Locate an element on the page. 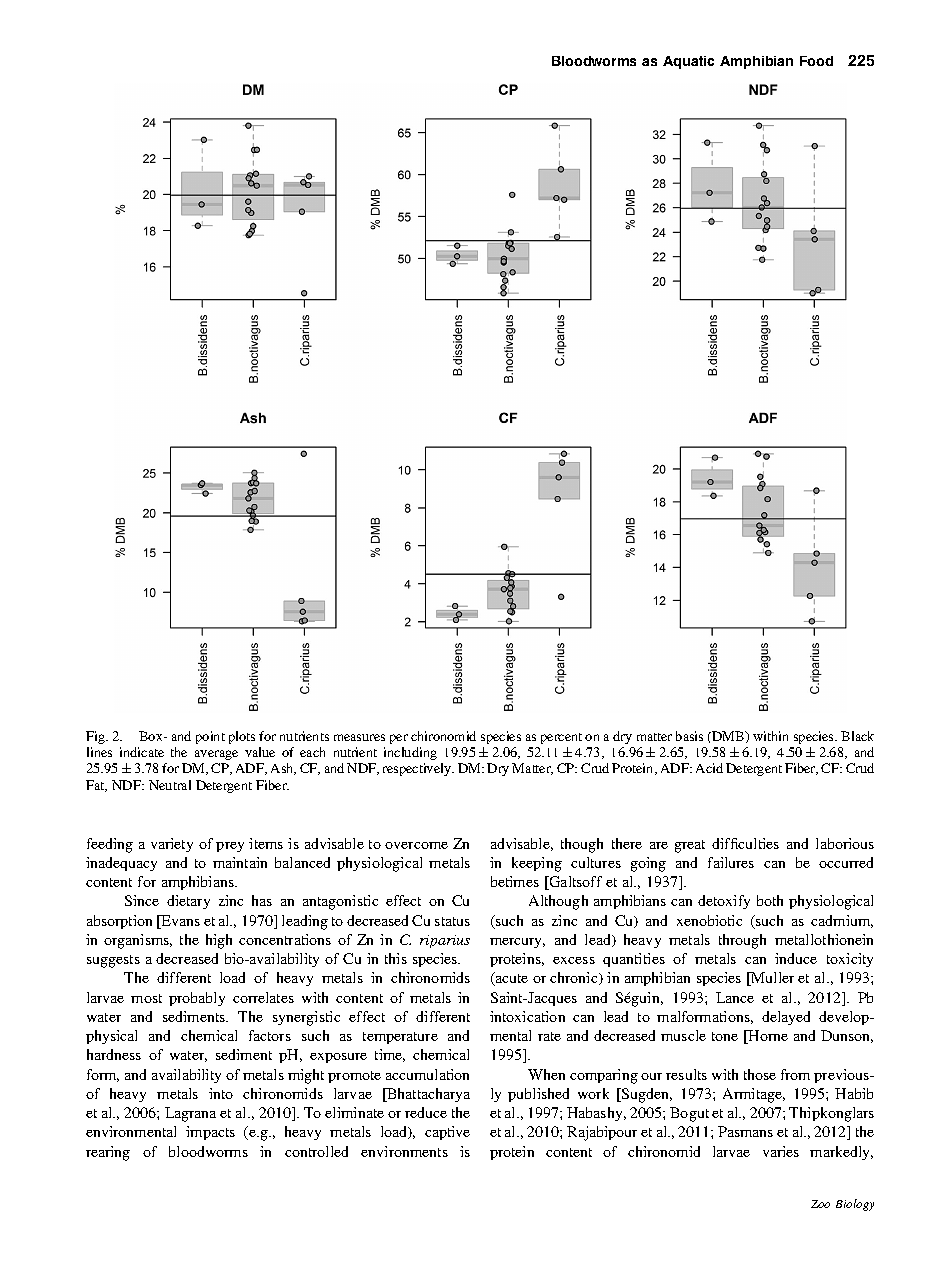 Image resolution: width=952 pixels, height=1271 pixels. impacts is located at coordinates (210, 1133).
